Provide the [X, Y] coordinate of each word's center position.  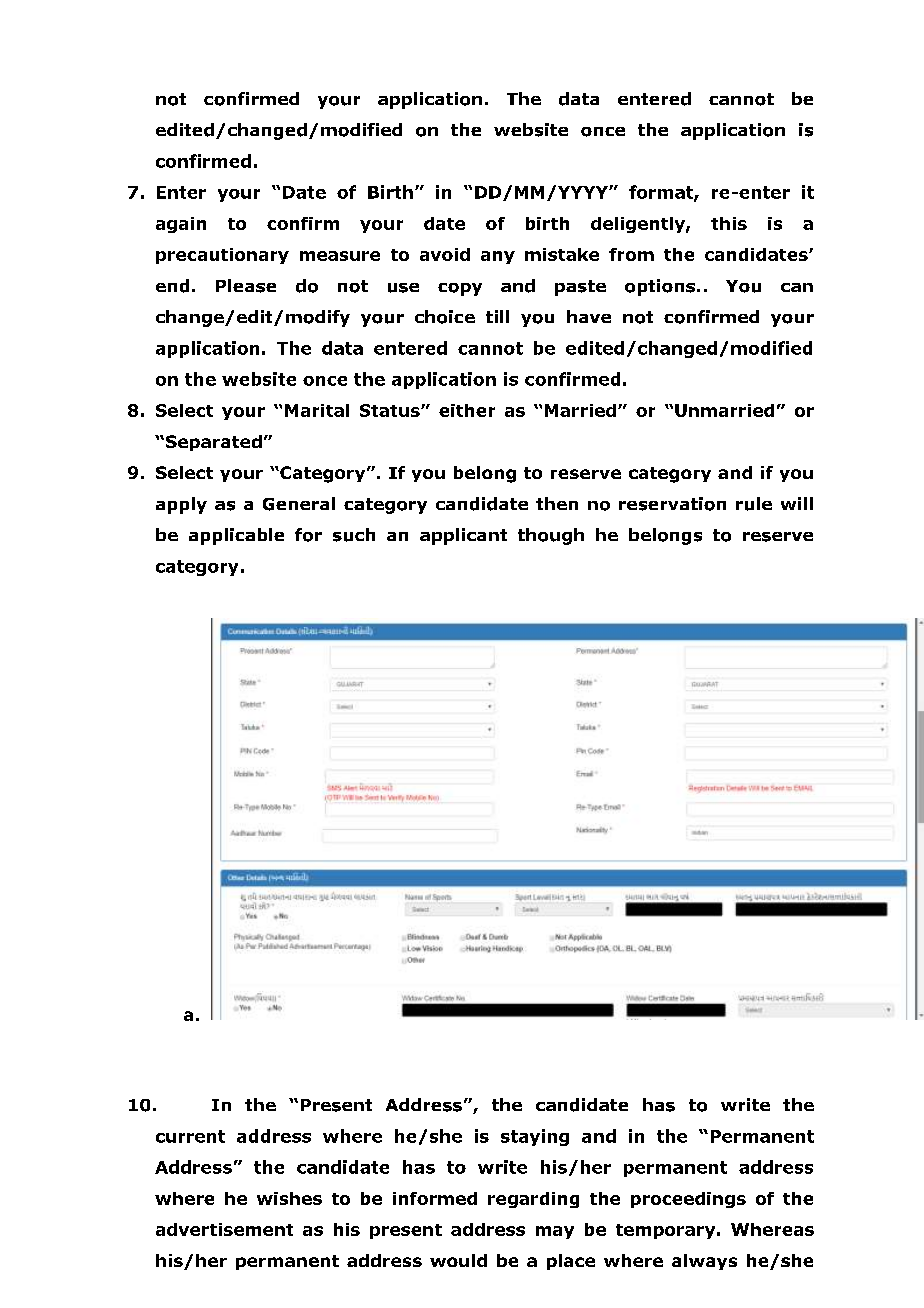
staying [535, 1137]
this [729, 223]
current [190, 1136]
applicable [236, 536]
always [704, 1262]
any [498, 257]
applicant [463, 536]
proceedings [688, 1200]
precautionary [222, 256]
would [458, 1260]
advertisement [224, 1229]
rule [754, 504]
